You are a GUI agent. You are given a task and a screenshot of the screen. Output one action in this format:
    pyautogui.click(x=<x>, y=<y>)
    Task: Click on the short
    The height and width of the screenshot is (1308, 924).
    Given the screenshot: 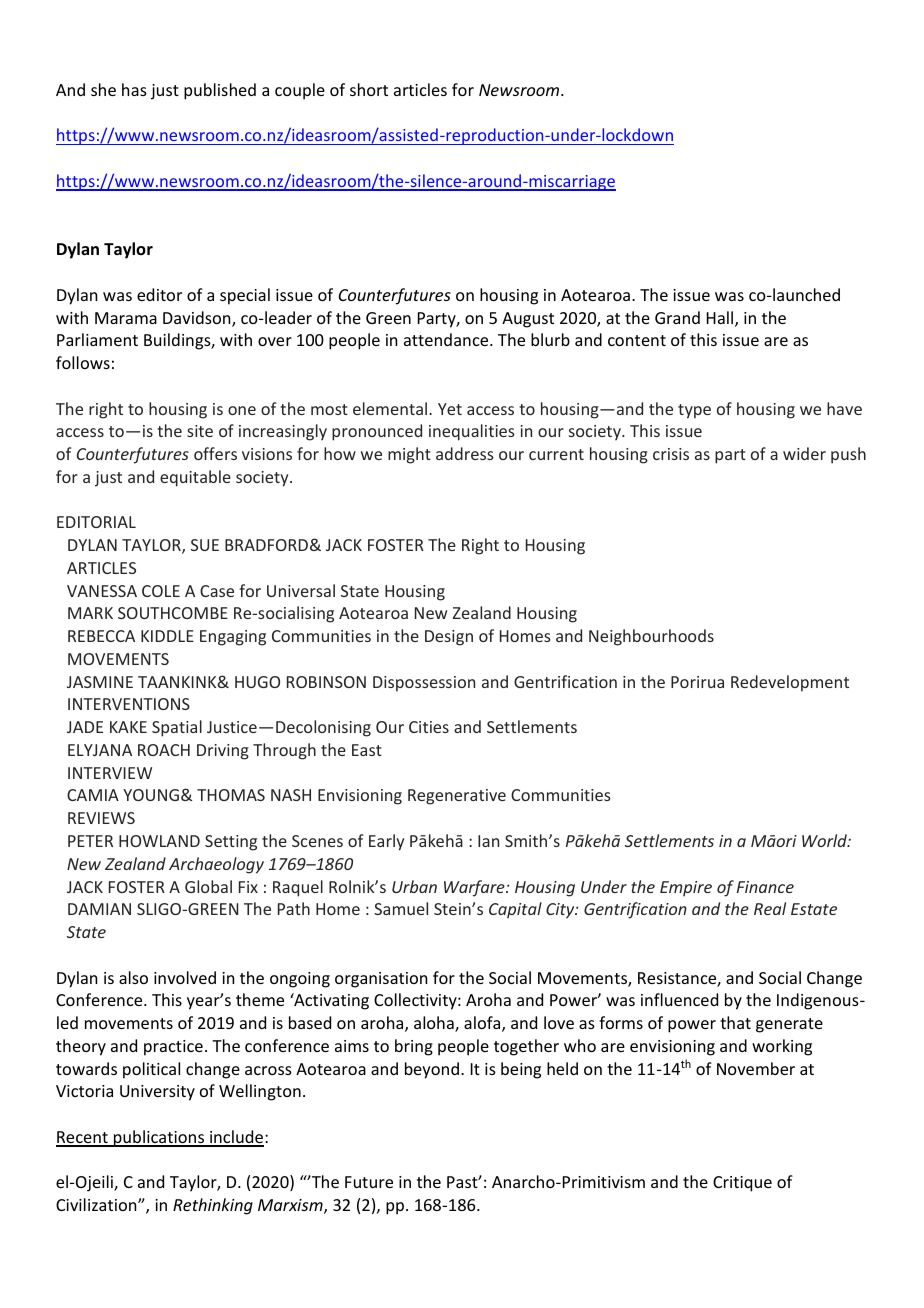 What is the action you would take?
    pyautogui.click(x=369, y=89)
